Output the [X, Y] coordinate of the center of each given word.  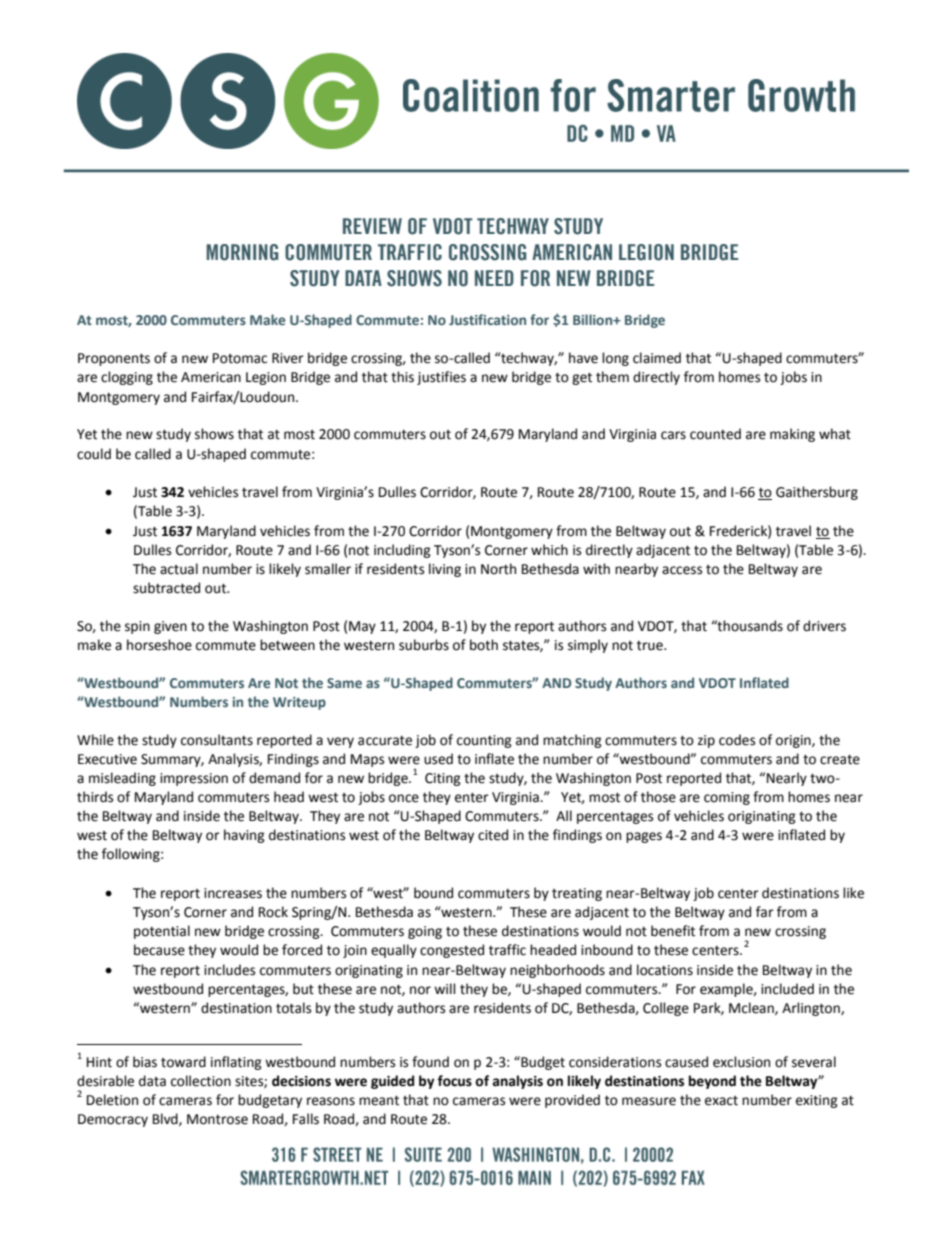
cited [493, 835]
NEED [494, 278]
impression [194, 779]
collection [201, 1081]
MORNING [242, 252]
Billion [594, 319]
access [682, 570]
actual [179, 569]
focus [454, 1081]
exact [721, 1101]
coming [727, 798]
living [445, 570]
